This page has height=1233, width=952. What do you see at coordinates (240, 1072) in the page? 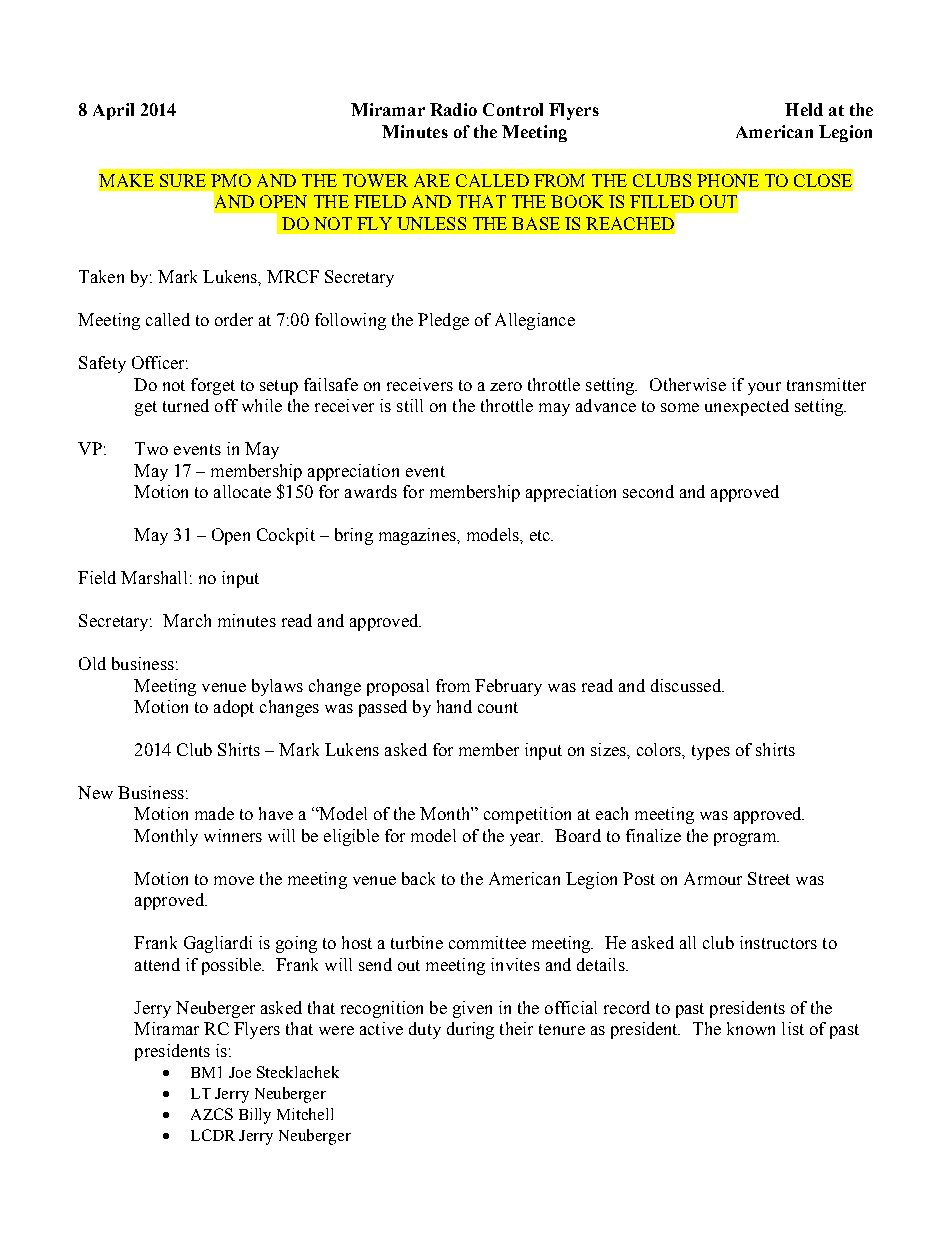
I see `Joe` at bounding box center [240, 1072].
